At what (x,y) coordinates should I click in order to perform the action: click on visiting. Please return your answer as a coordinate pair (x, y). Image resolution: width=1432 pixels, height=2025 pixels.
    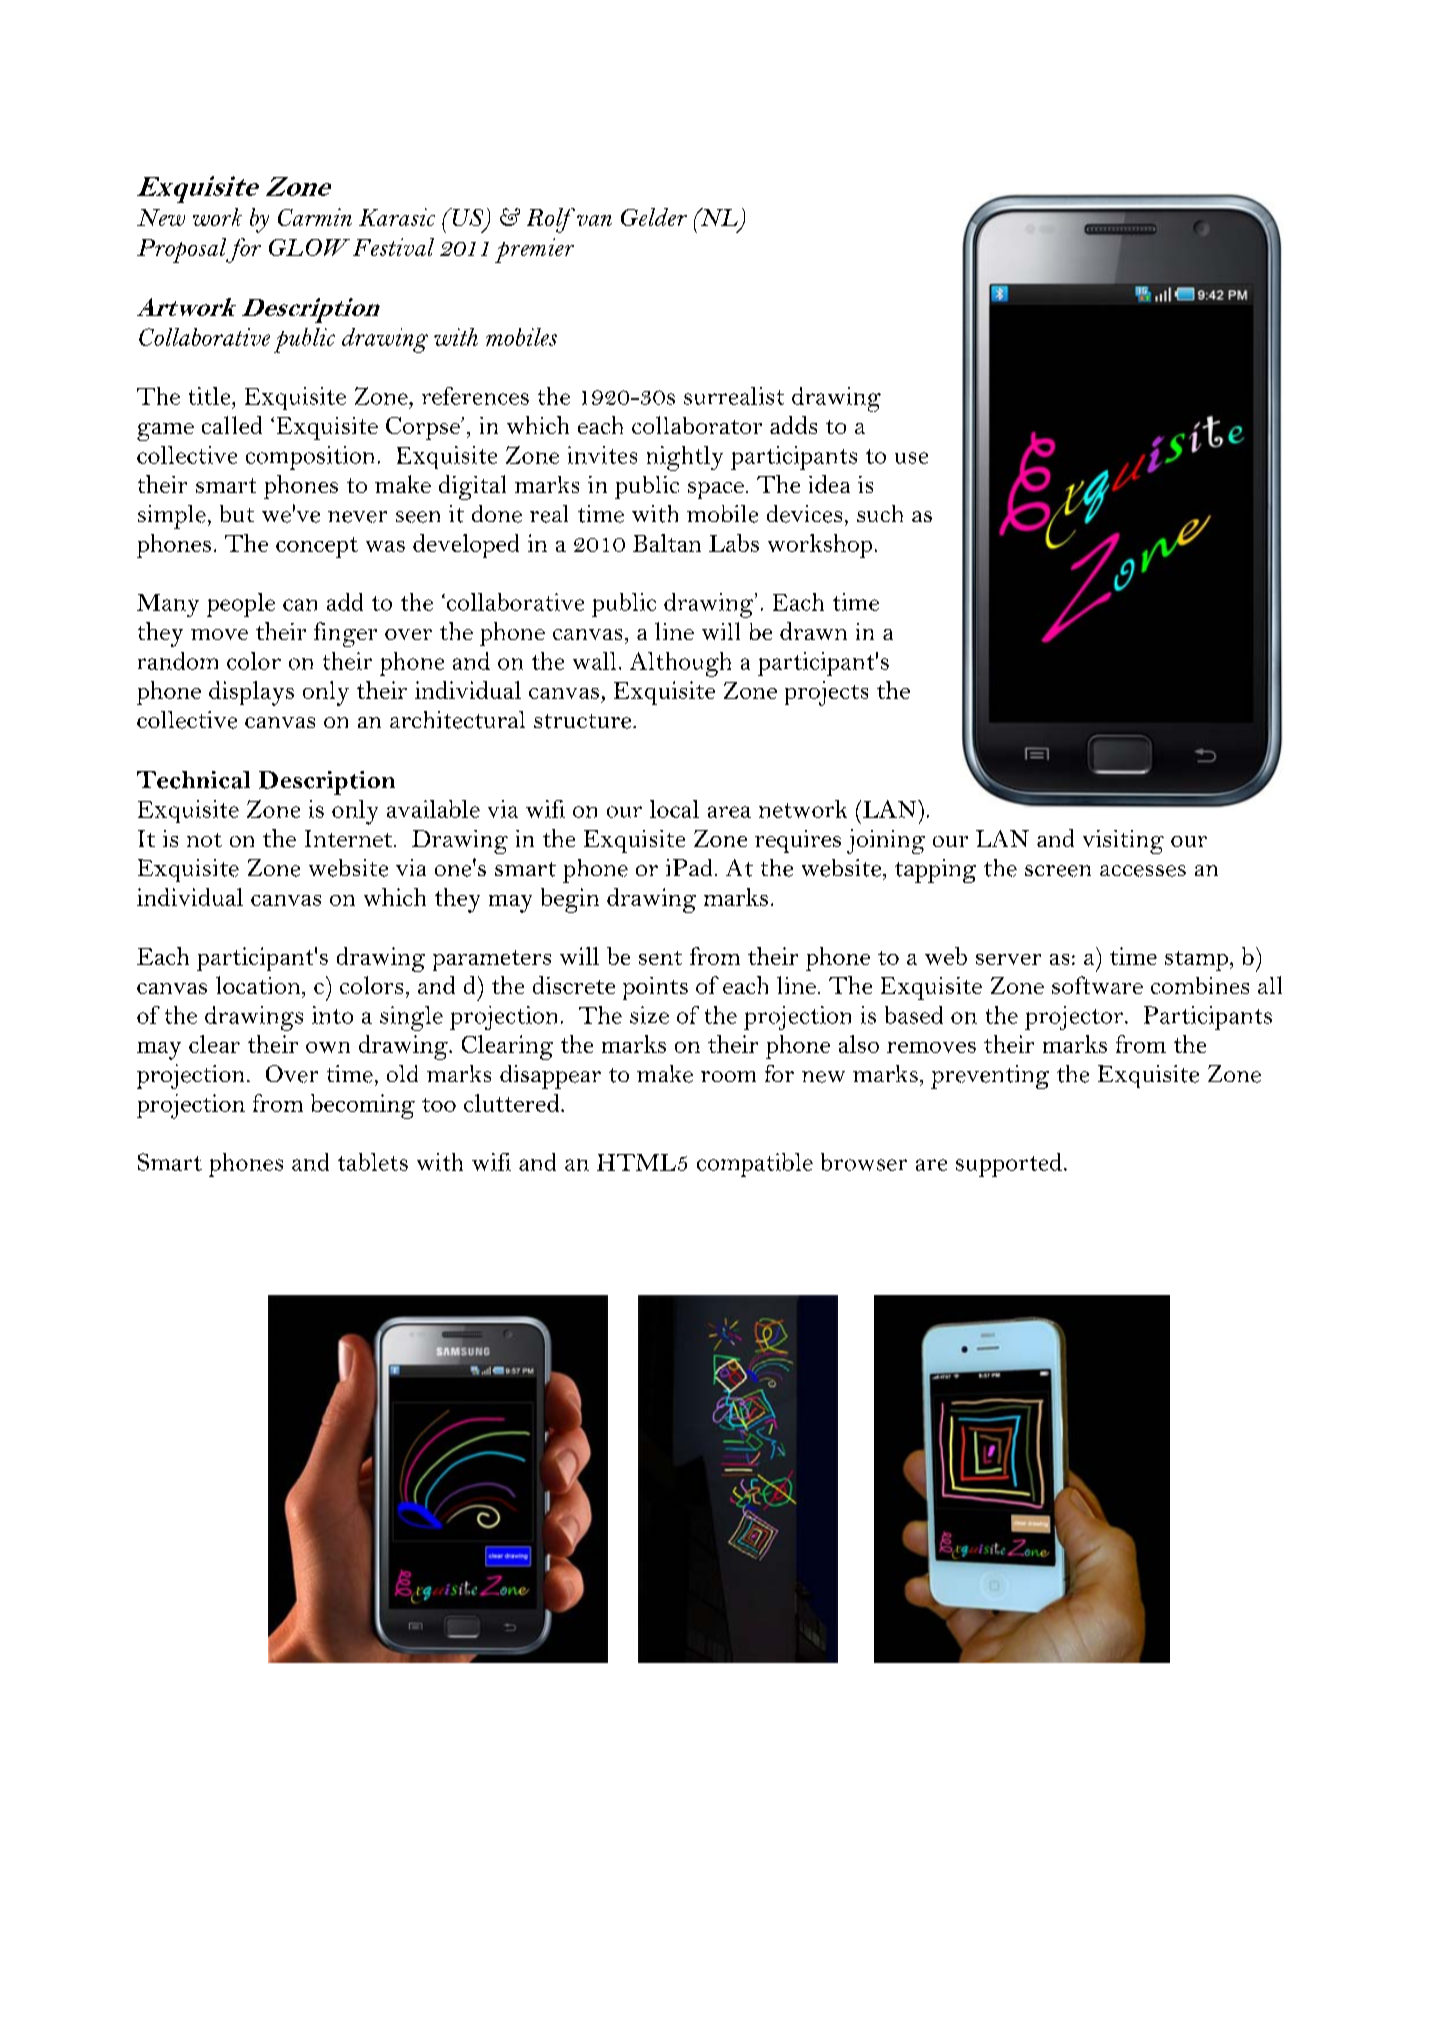
    Looking at the image, I should click on (1123, 842).
